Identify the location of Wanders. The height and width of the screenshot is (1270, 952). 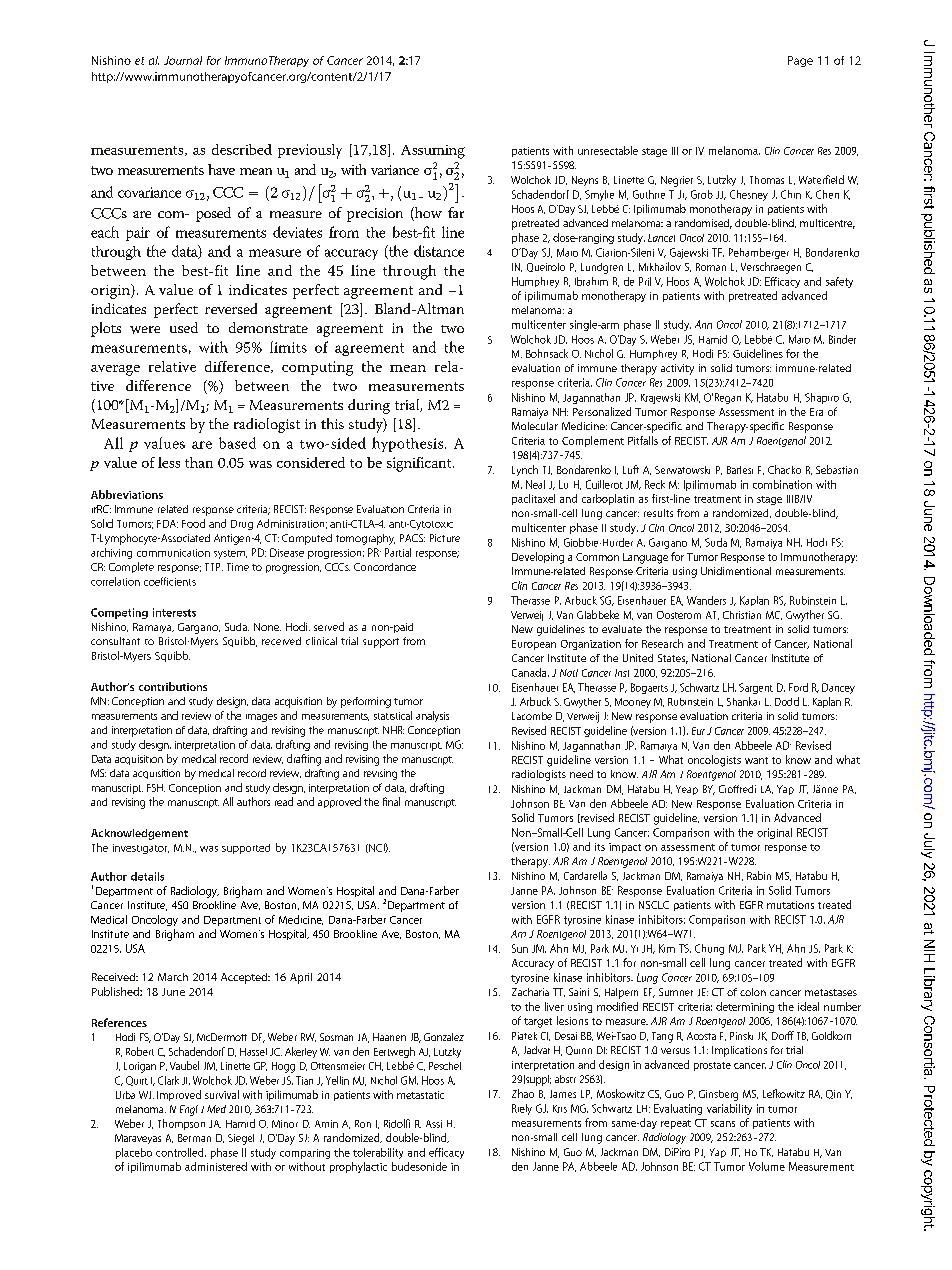
(706, 600).
